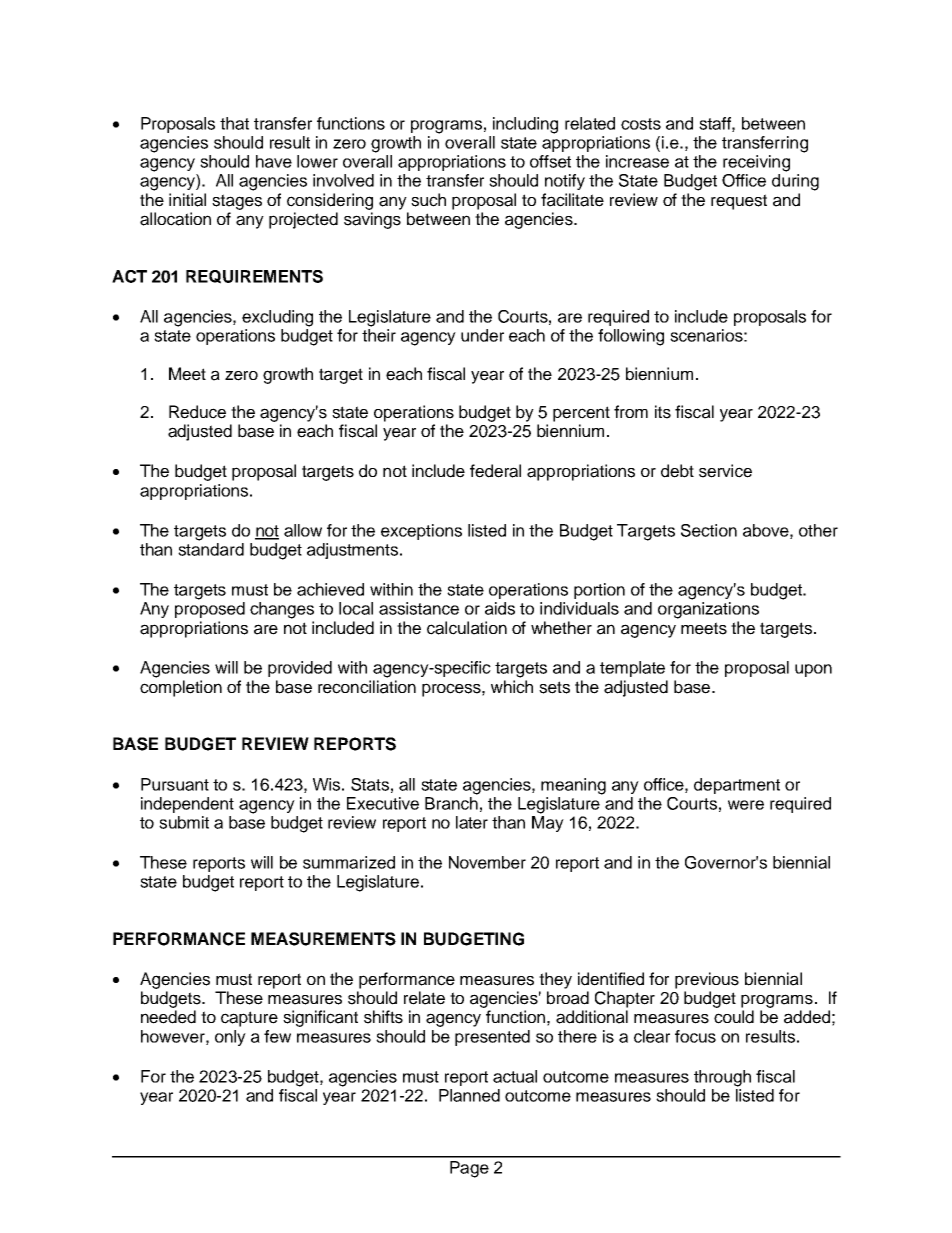  What do you see at coordinates (197, 412) in the document?
I see `Reduce` at bounding box center [197, 412].
